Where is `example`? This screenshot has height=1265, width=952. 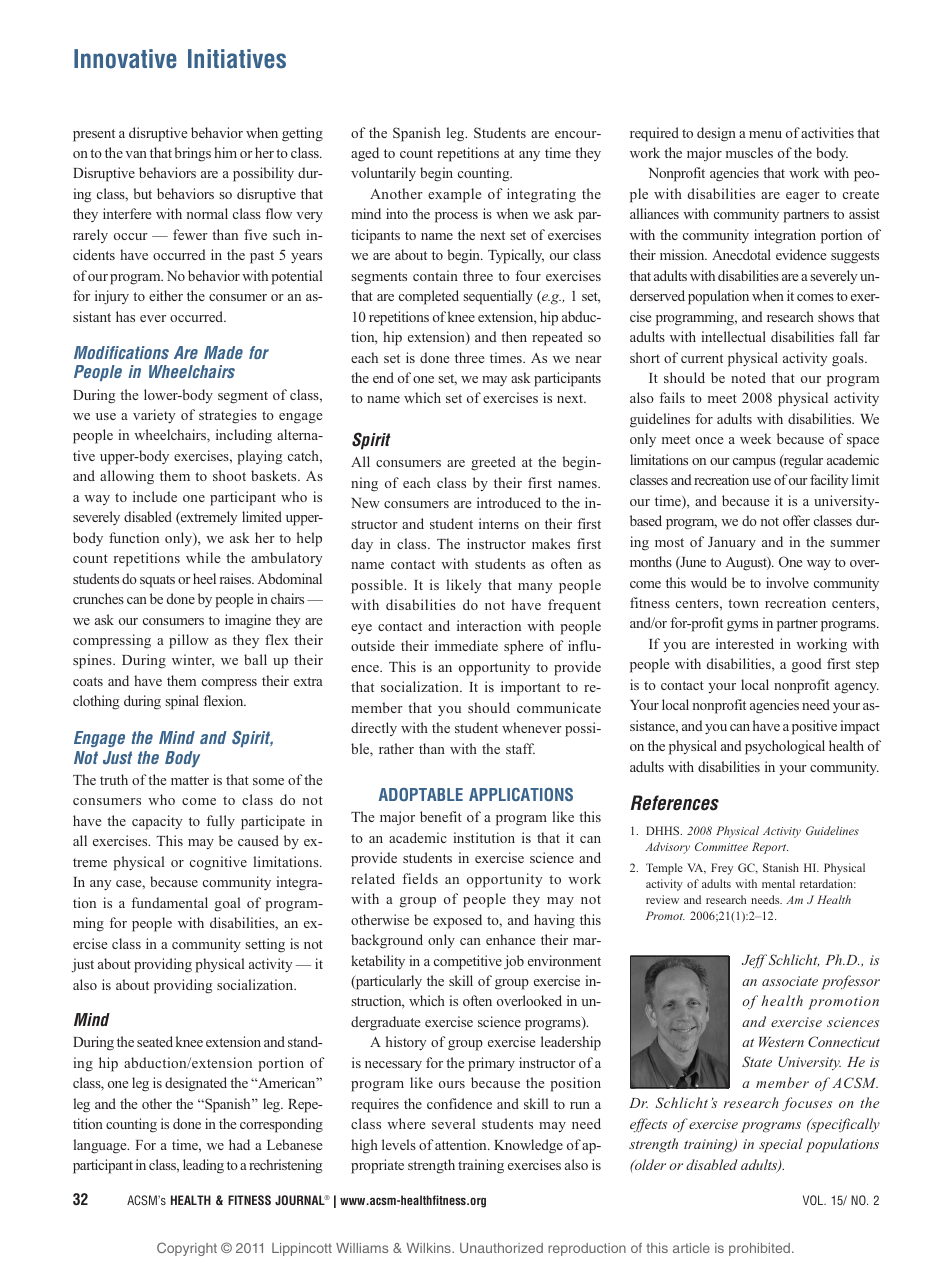 example is located at coordinates (454, 195).
